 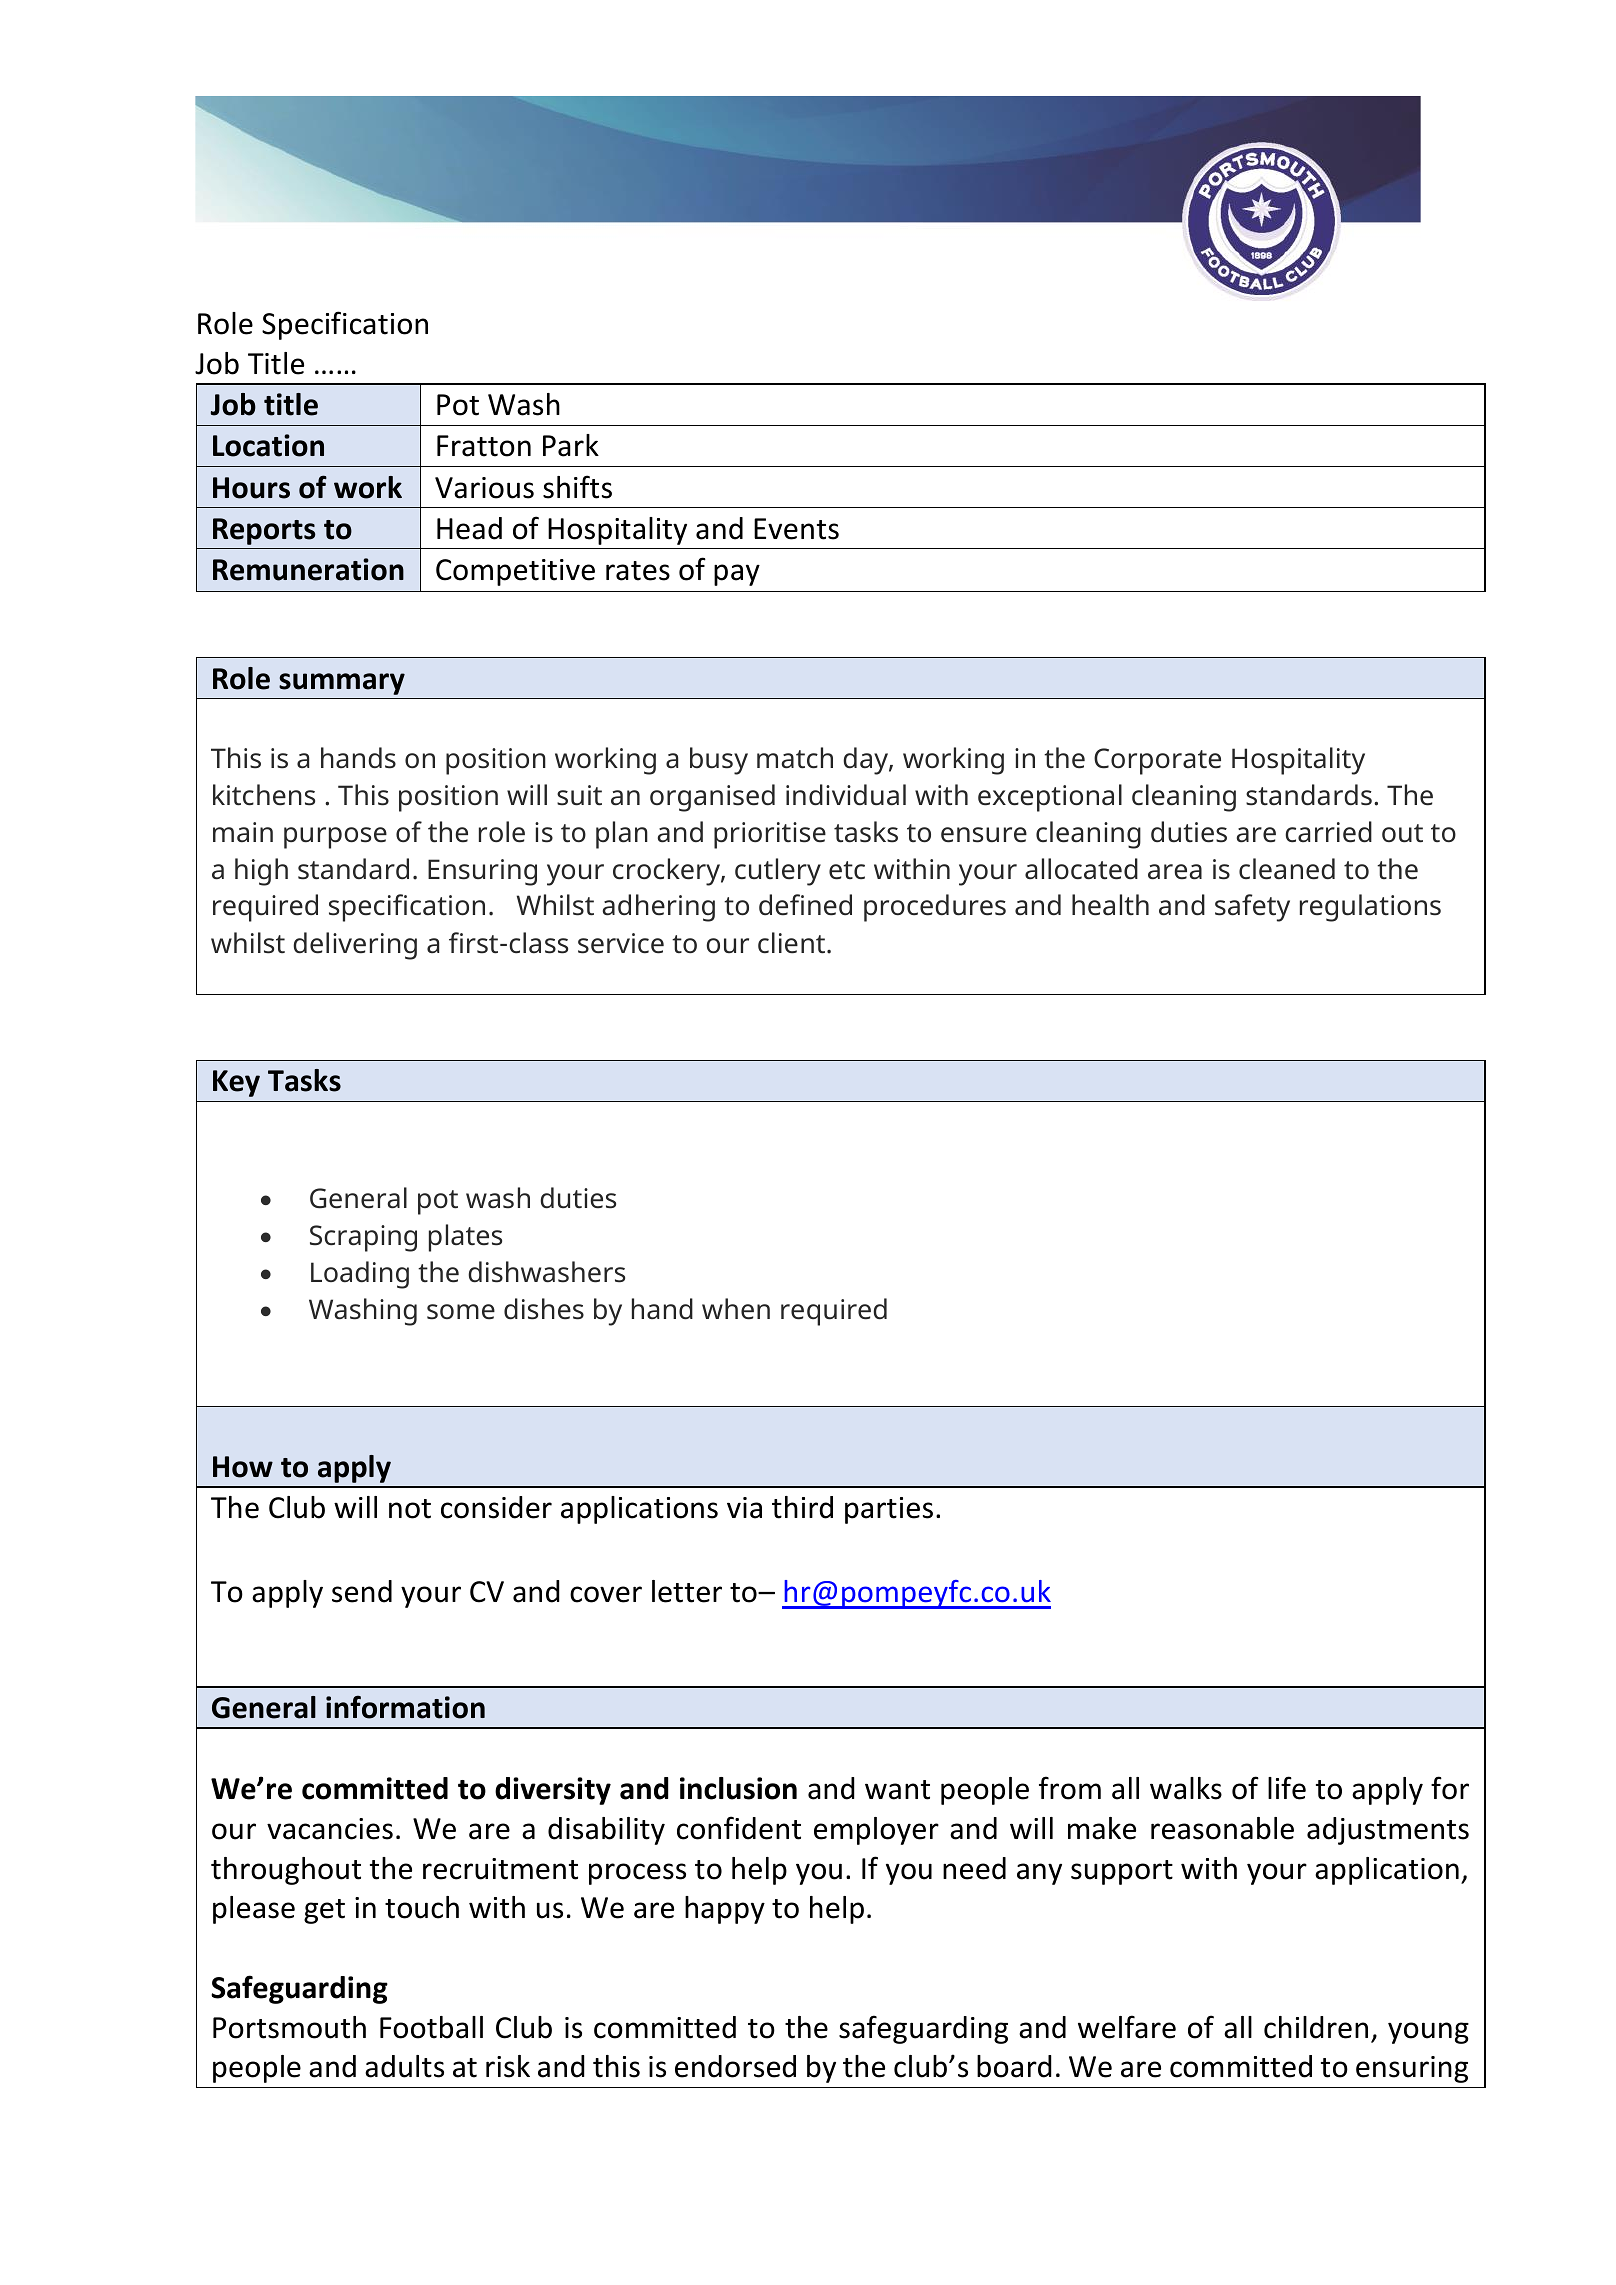 I want to click on Head, so click(x=469, y=528).
